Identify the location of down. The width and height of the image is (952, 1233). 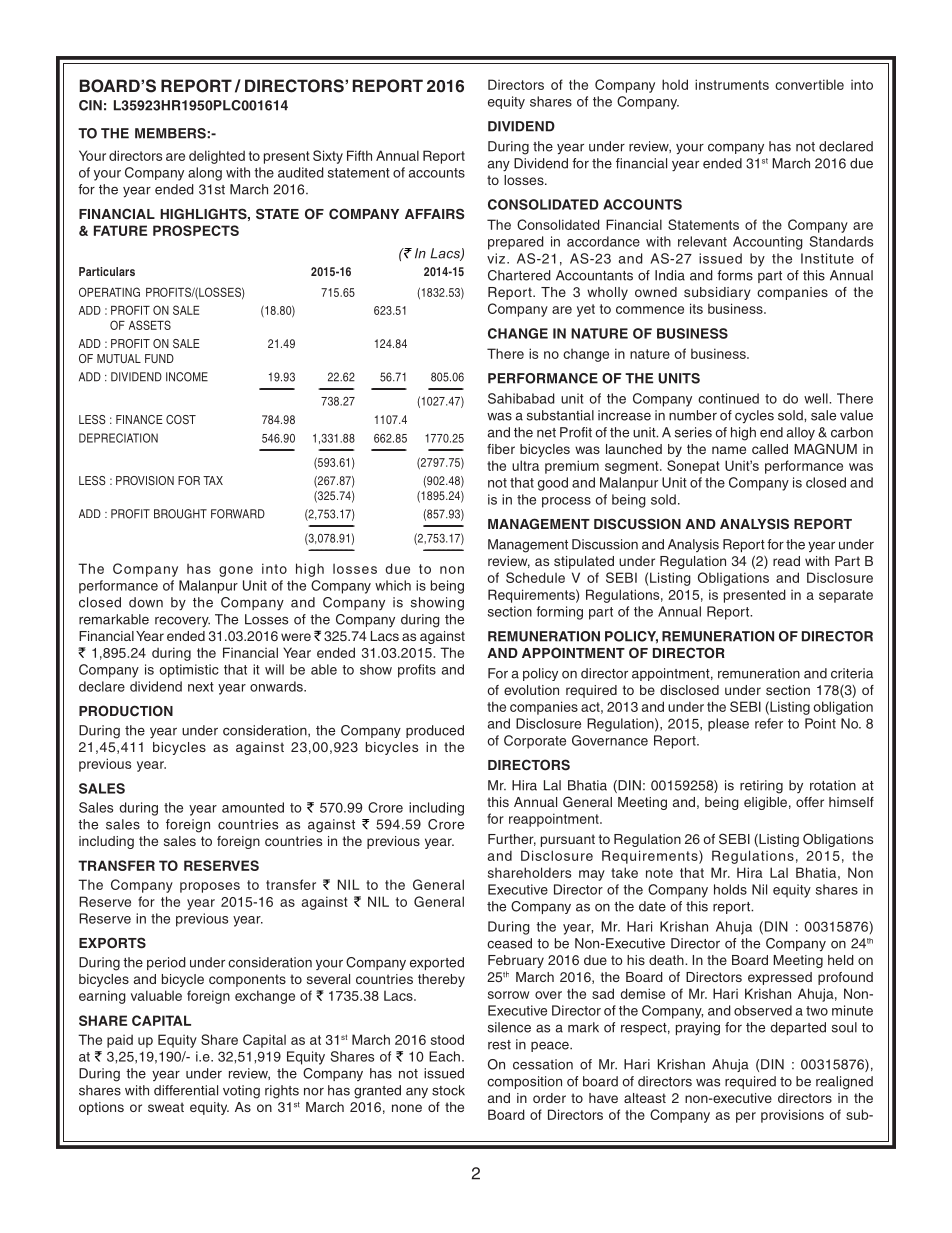
(146, 602).
